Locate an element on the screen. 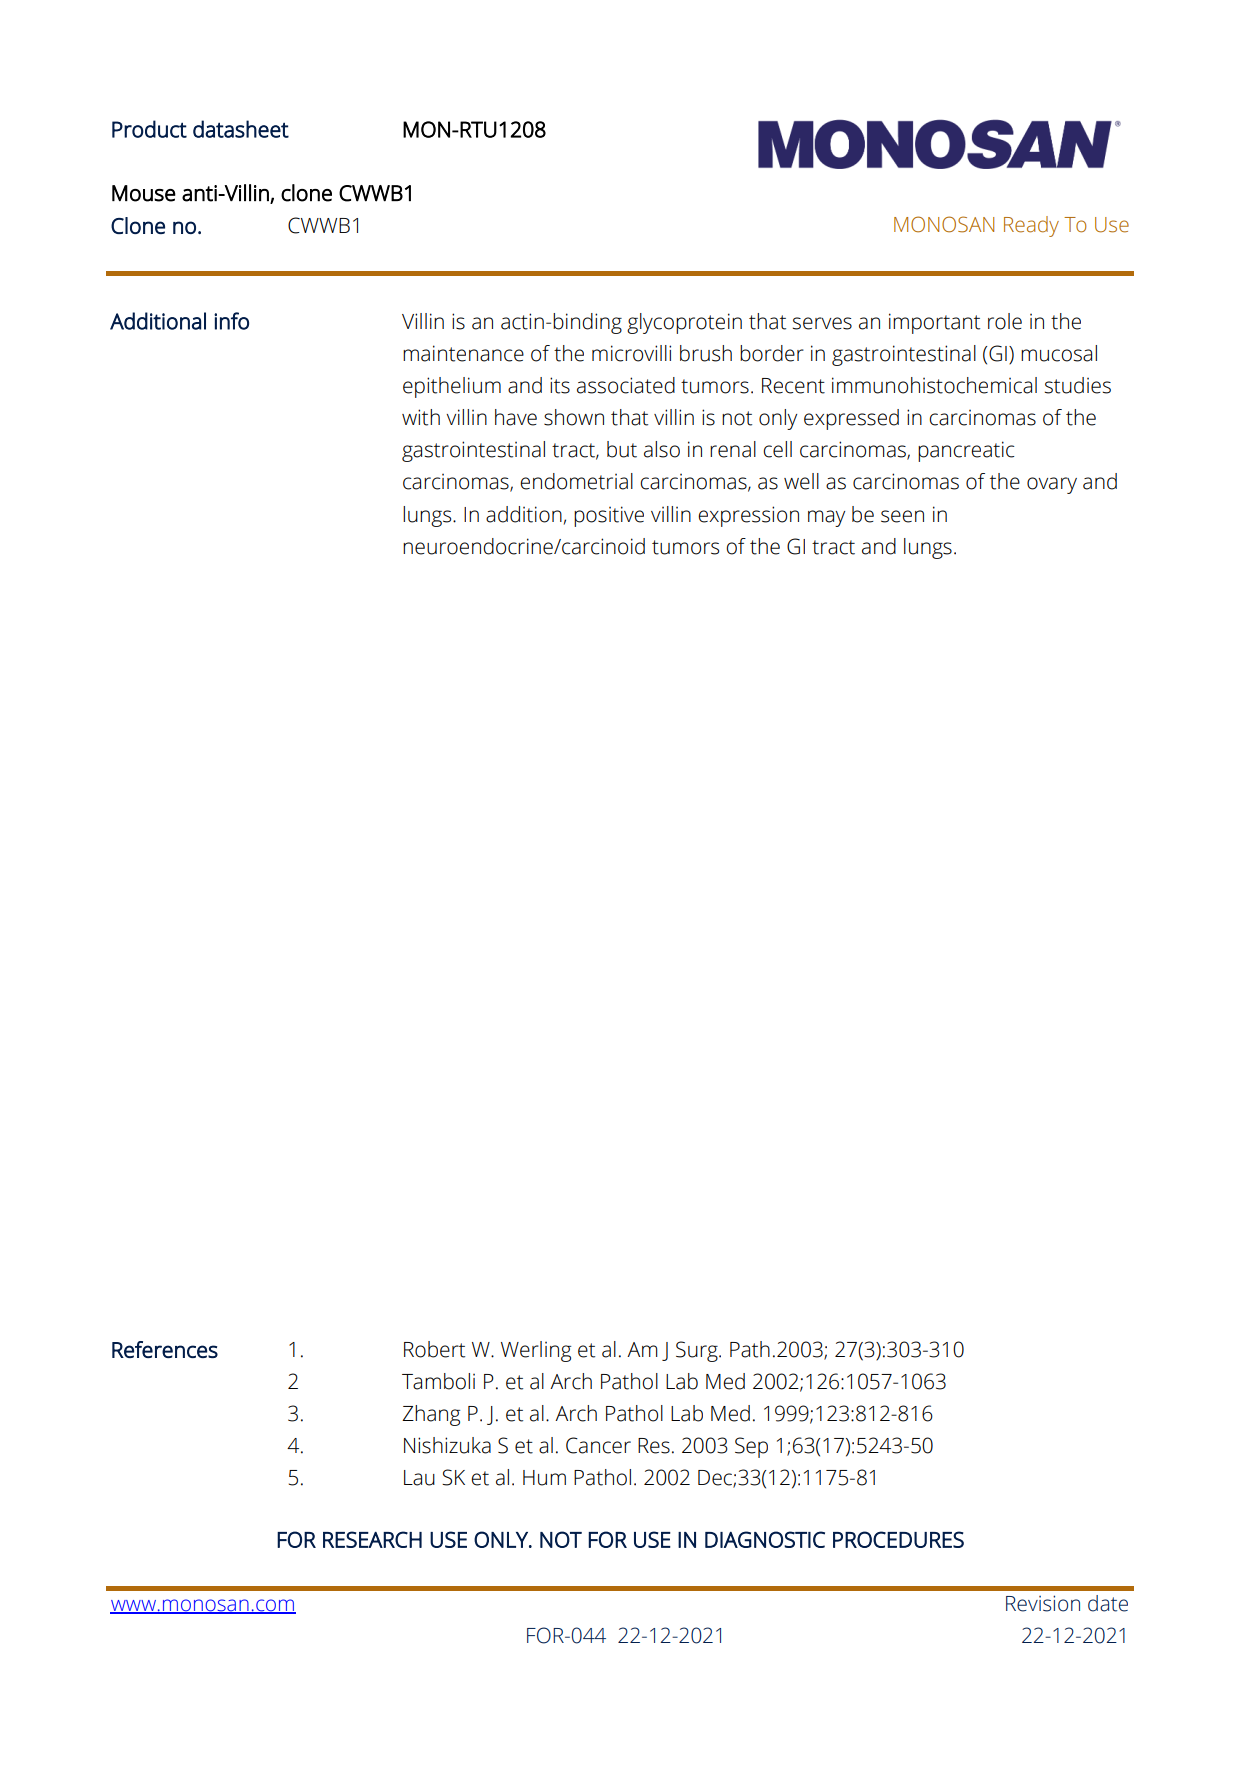  Ready is located at coordinates (1031, 226).
